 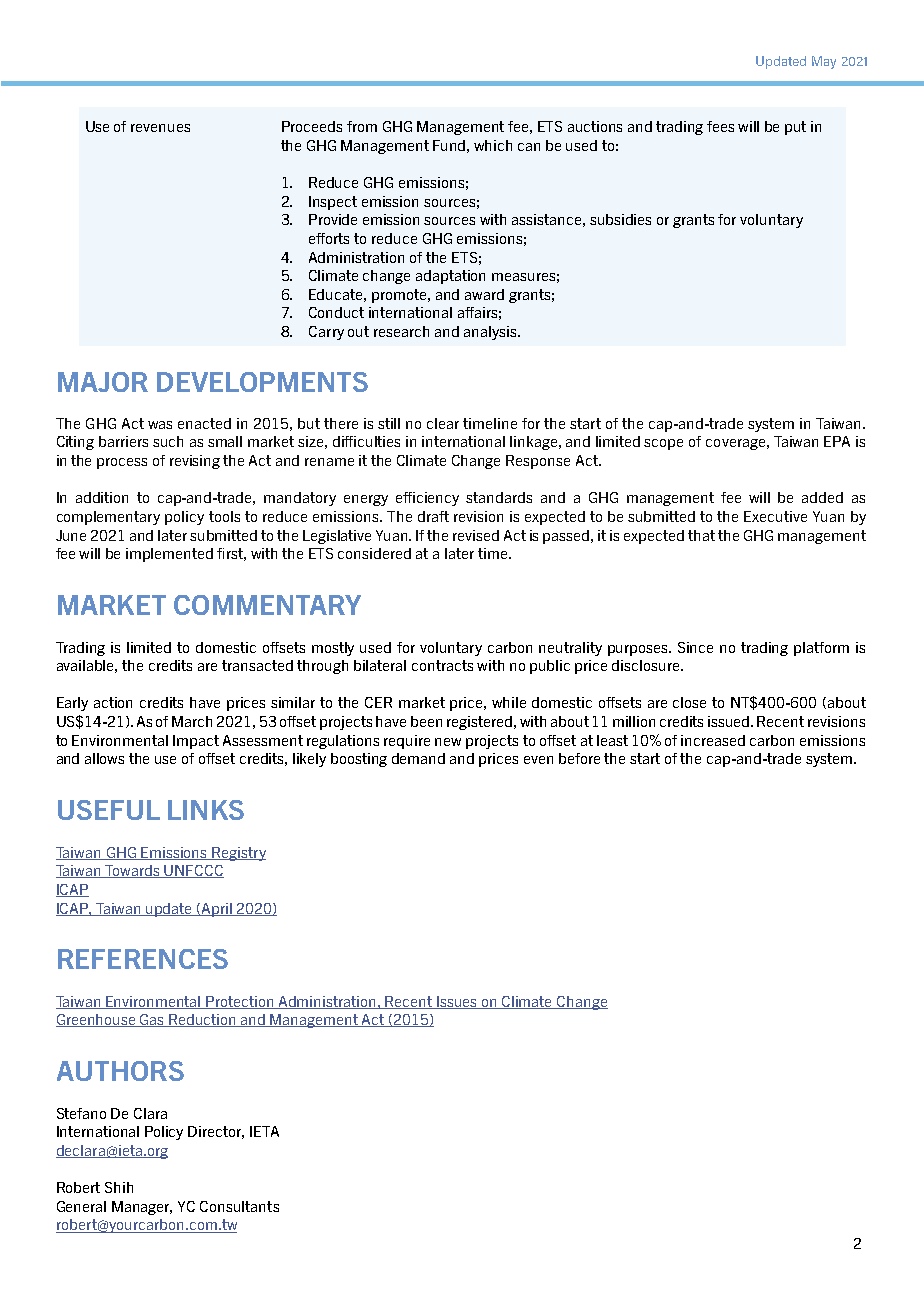 I want to click on increased, so click(x=713, y=740).
